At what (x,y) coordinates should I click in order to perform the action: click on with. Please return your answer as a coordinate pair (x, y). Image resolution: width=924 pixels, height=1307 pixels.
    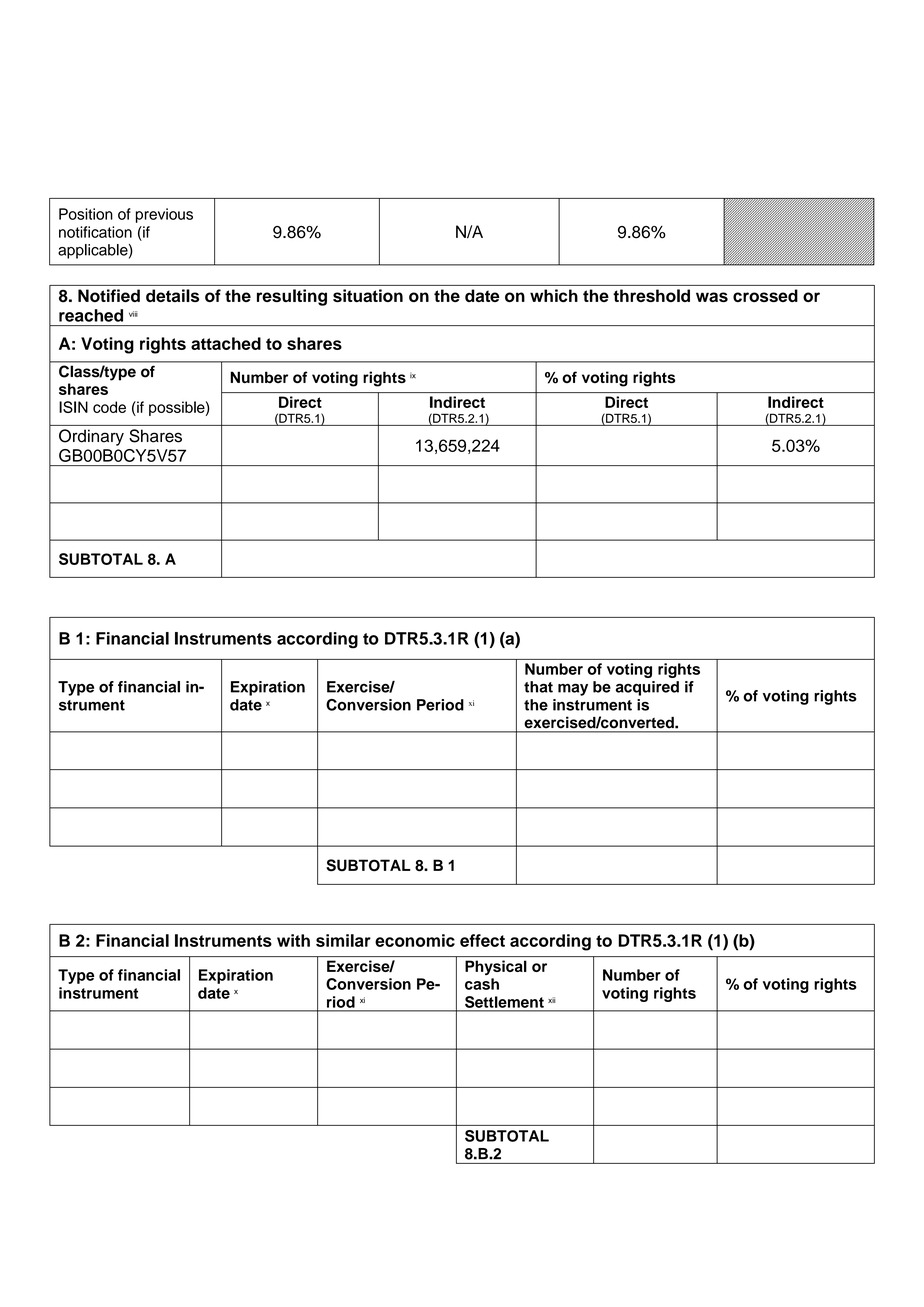
    Looking at the image, I should click on (293, 940).
